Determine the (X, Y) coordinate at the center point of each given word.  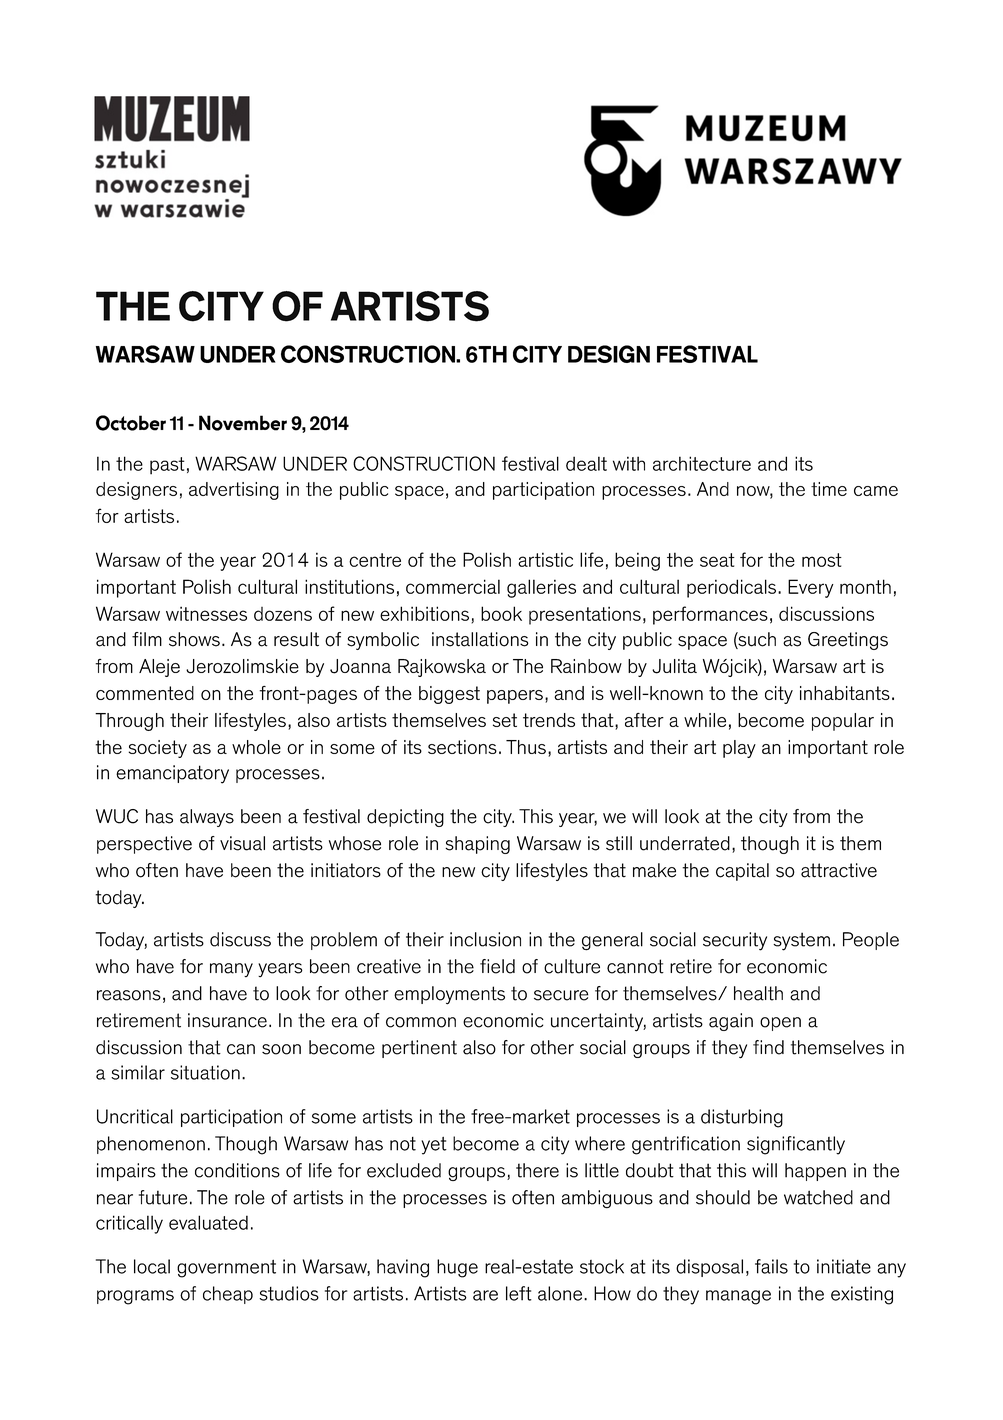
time (829, 489)
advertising (234, 491)
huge (457, 1268)
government (226, 1269)
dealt (586, 463)
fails (771, 1266)
